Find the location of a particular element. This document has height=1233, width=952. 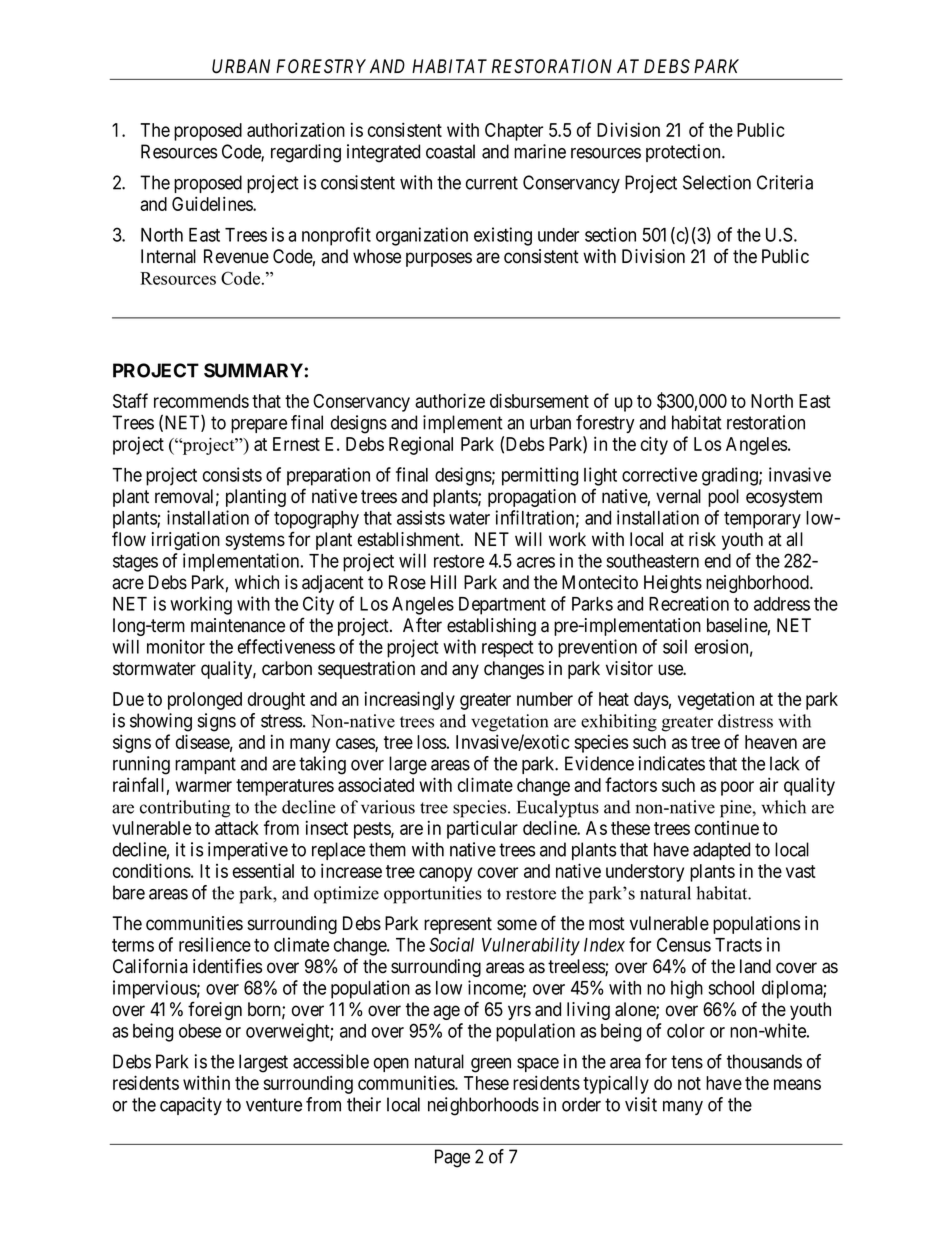

authorize is located at coordinates (450, 400).
